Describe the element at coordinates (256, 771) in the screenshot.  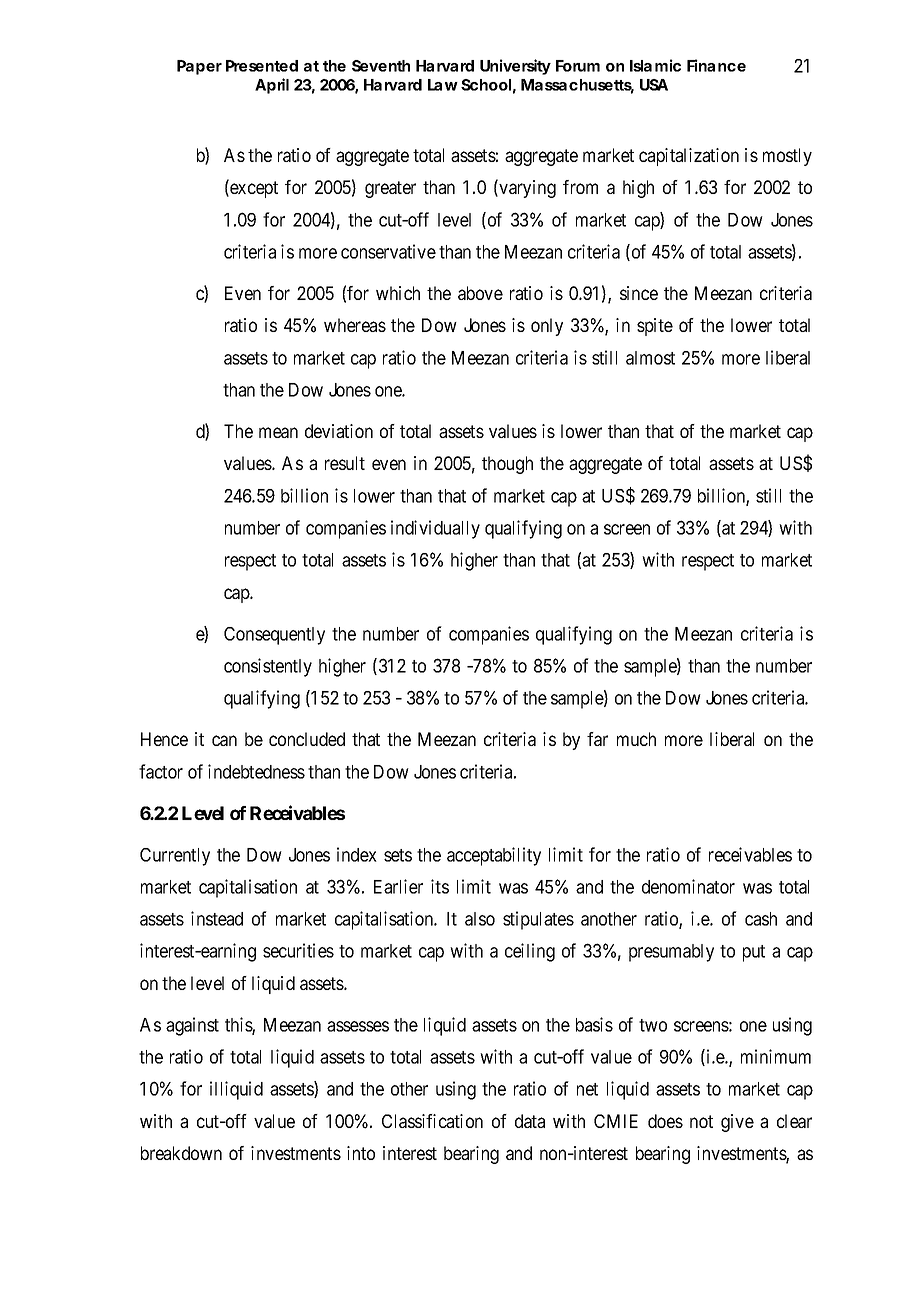
I see `indebtedness` at that location.
